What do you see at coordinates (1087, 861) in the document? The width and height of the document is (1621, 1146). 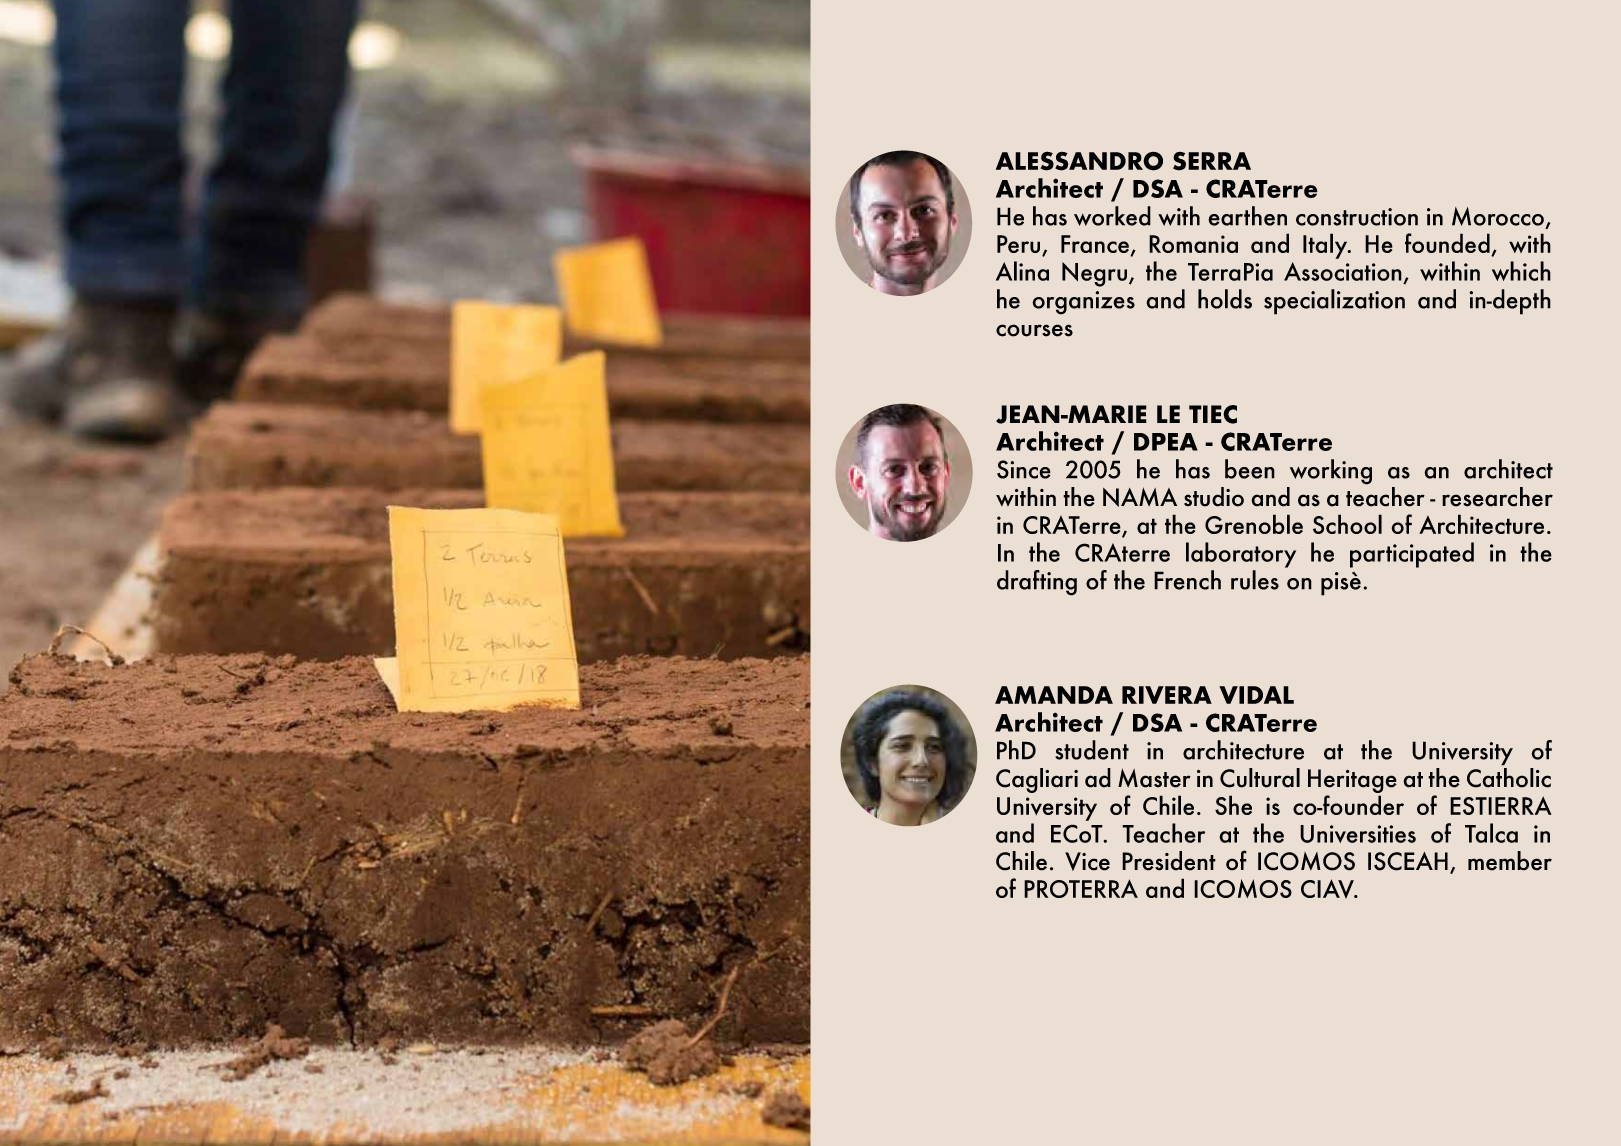 I see `Vice` at bounding box center [1087, 861].
